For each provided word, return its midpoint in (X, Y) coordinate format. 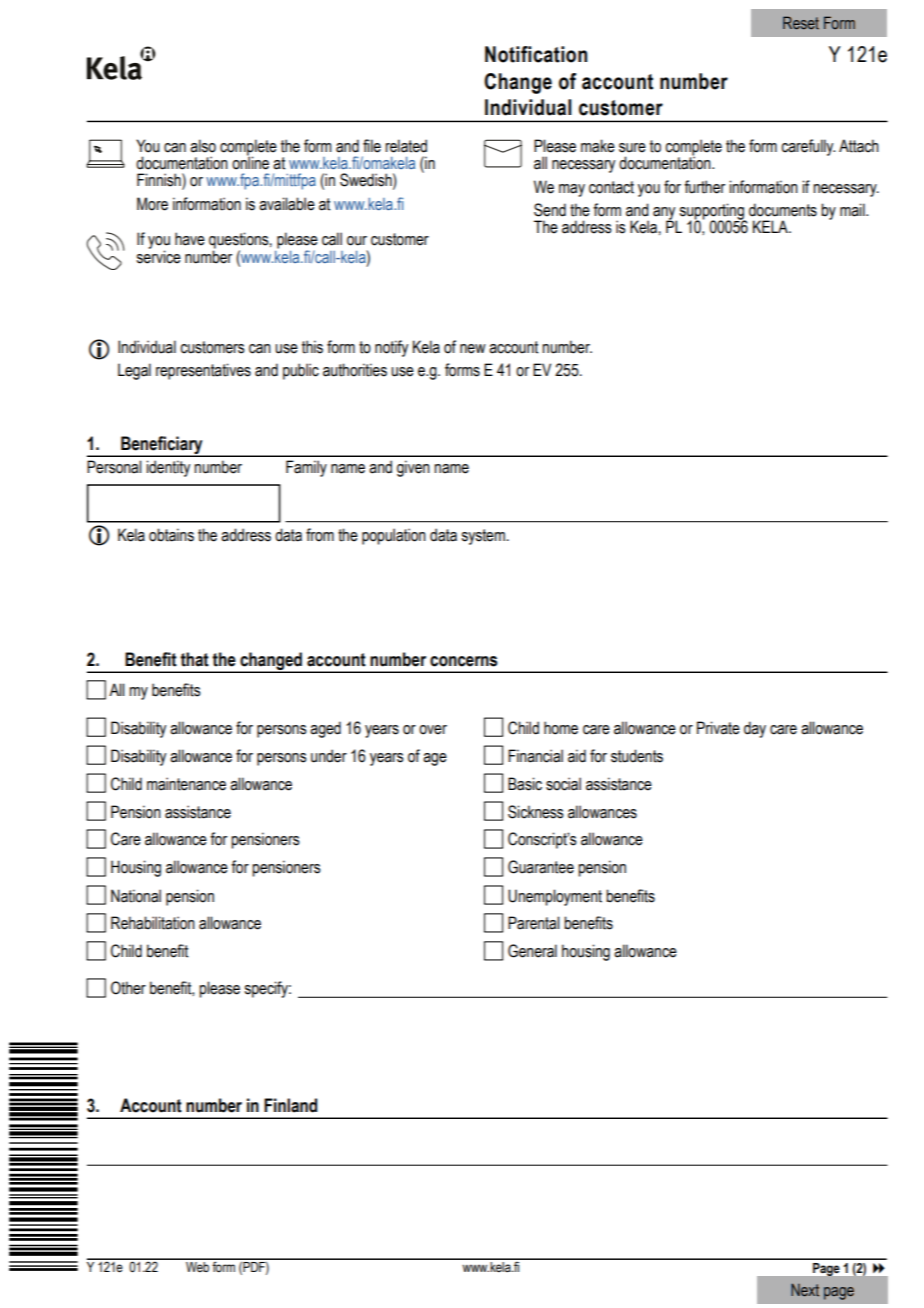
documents (783, 210)
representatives (203, 371)
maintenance (186, 784)
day (755, 729)
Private (718, 728)
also (203, 146)
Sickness (536, 812)
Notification (536, 54)
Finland (290, 1105)
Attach (859, 146)
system (483, 537)
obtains (171, 535)
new (473, 349)
